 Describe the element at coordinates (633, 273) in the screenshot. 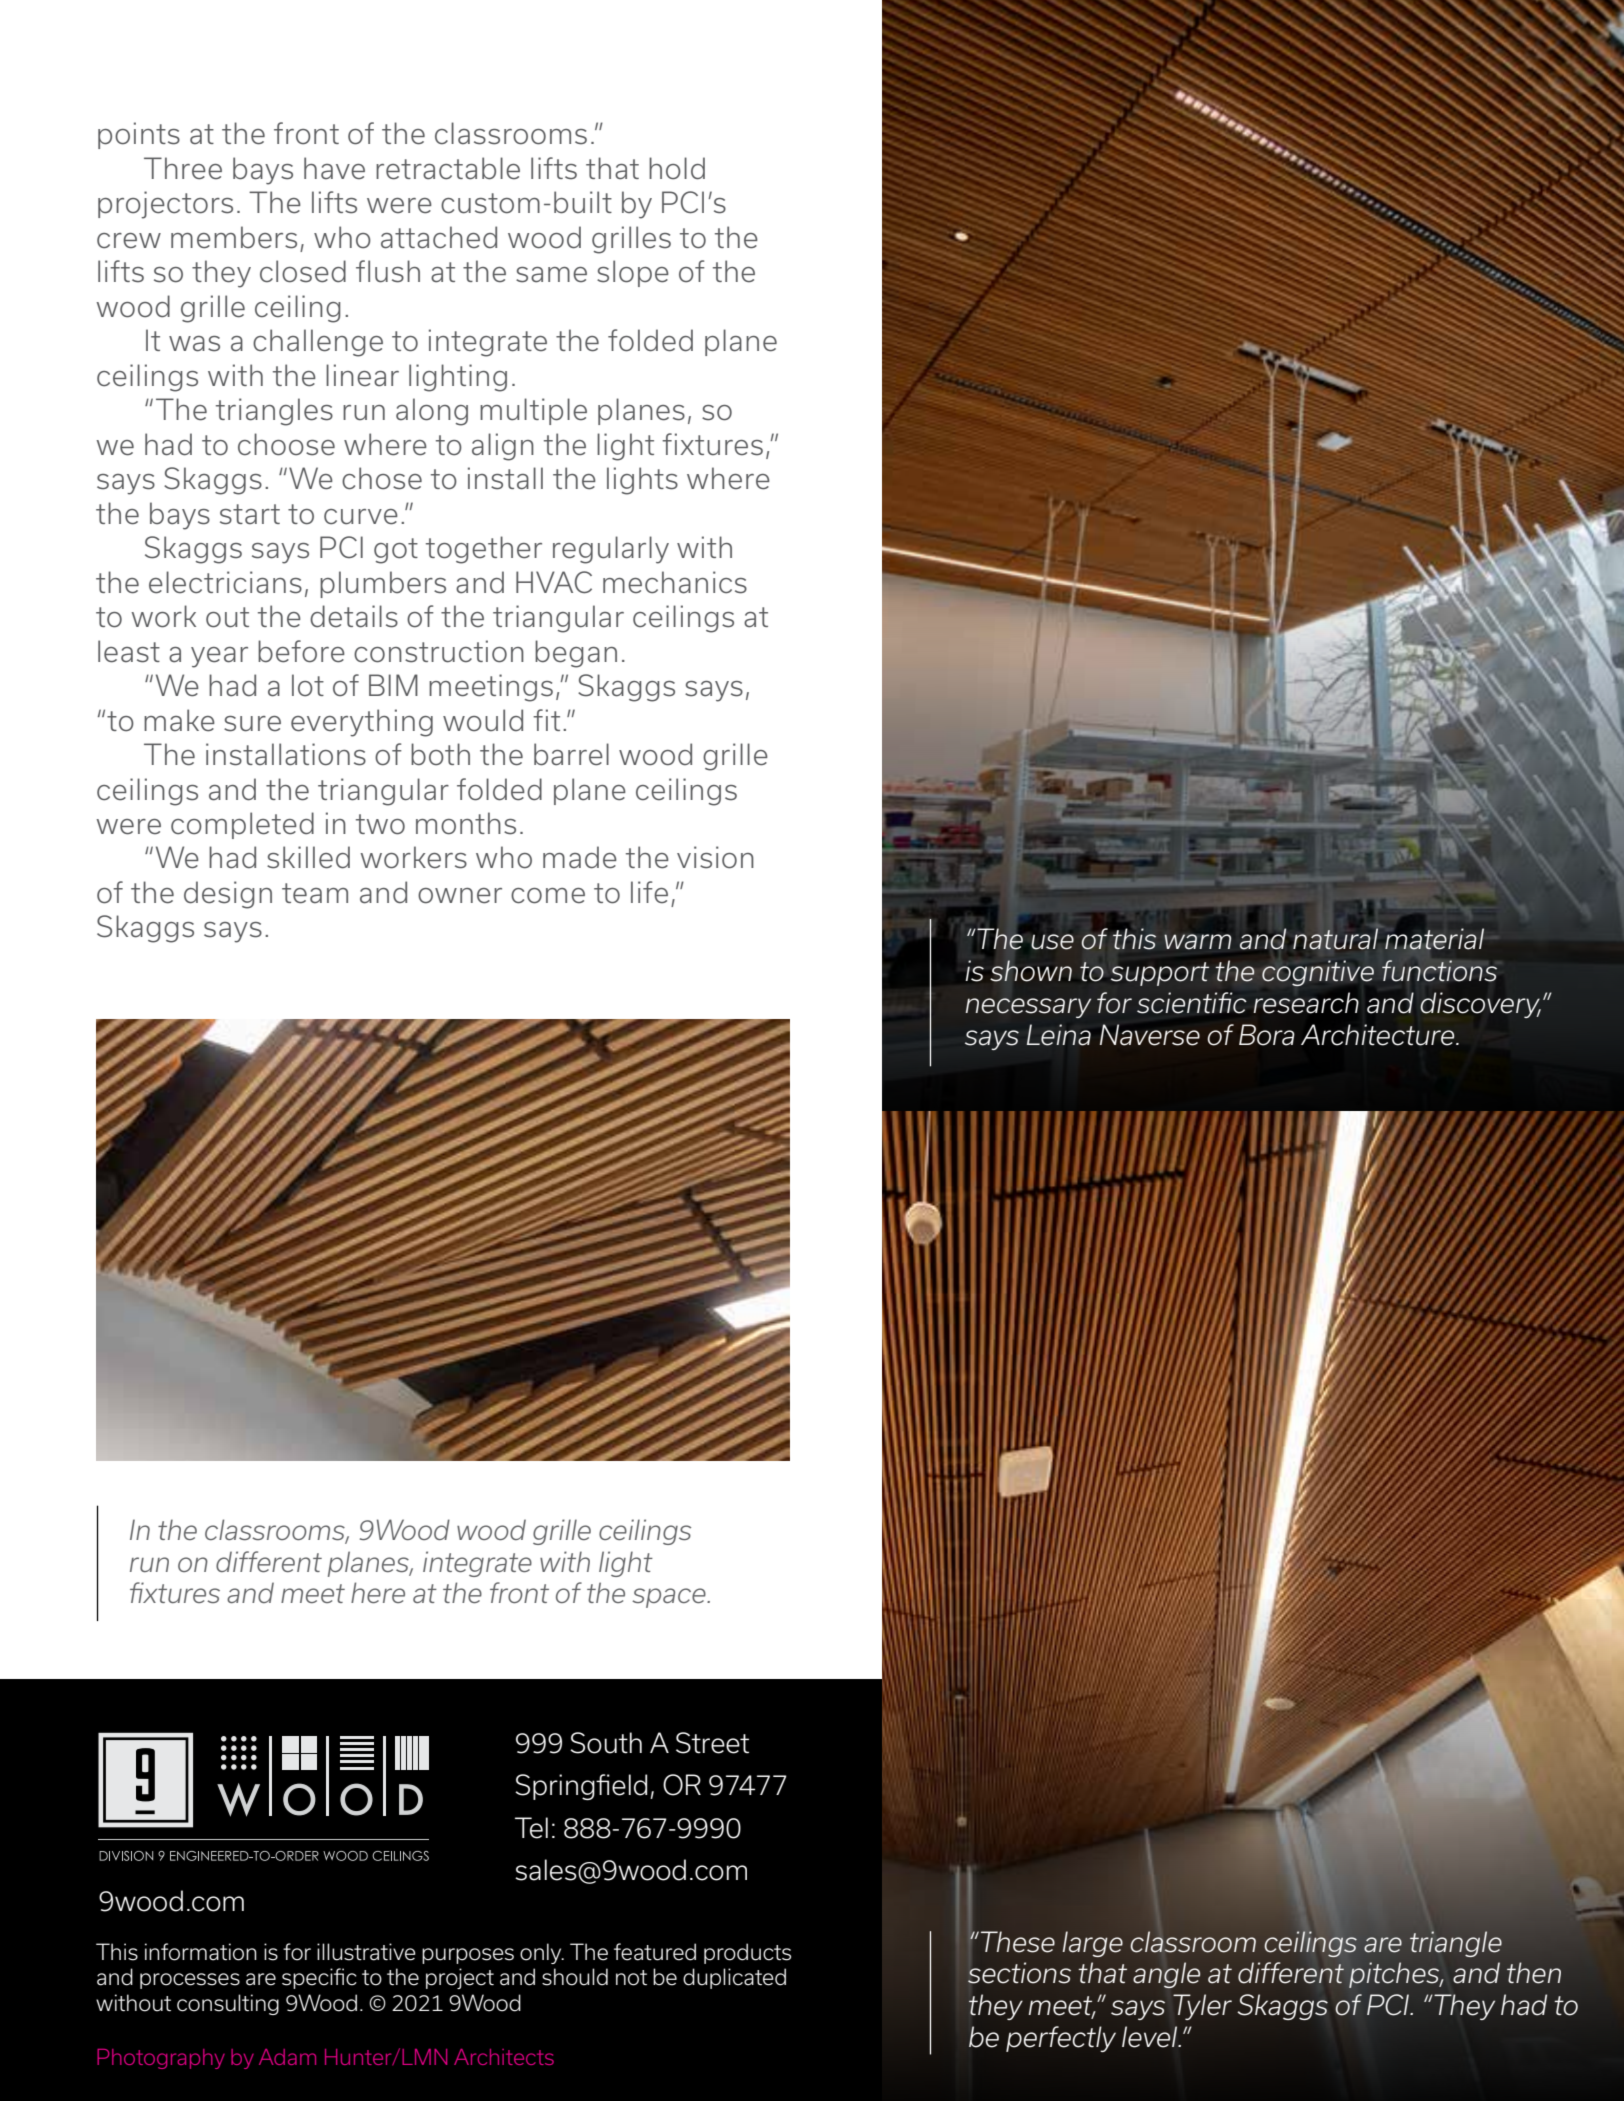

I see `slope` at that location.
